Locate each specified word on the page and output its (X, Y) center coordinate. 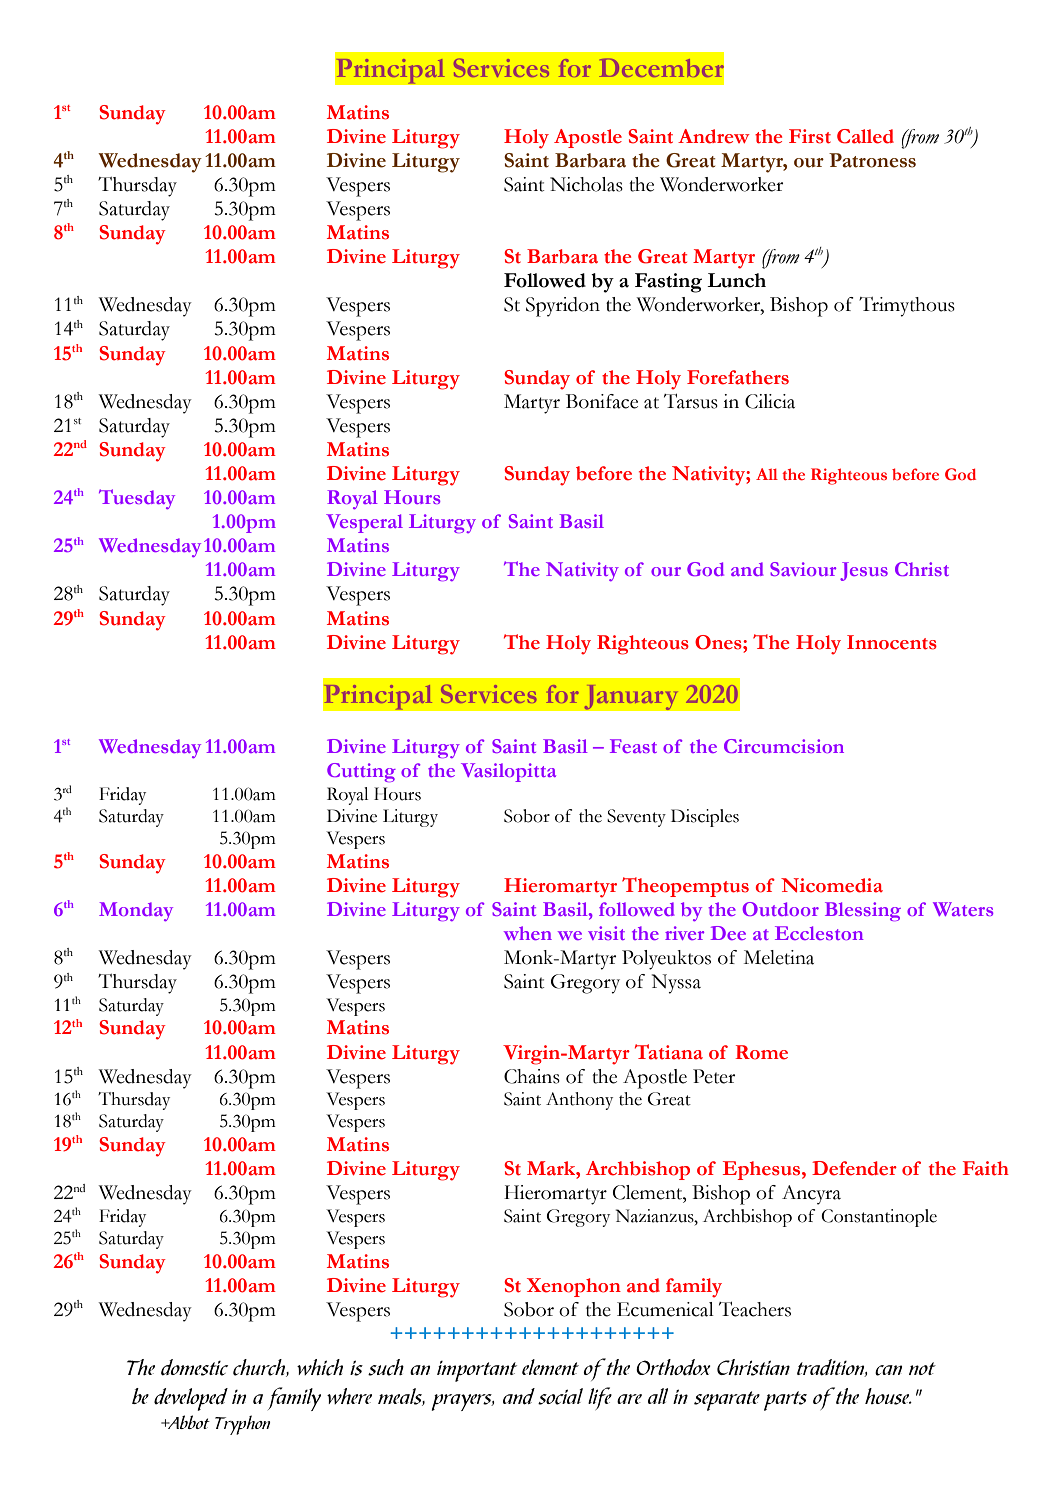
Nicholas (586, 184)
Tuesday (137, 499)
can (888, 1370)
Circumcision (784, 746)
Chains (532, 1076)
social (560, 1396)
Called (865, 136)
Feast (633, 746)
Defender (854, 1168)
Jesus (864, 571)
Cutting (361, 772)
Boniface (602, 401)
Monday (136, 911)
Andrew (714, 136)
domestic (194, 1367)
